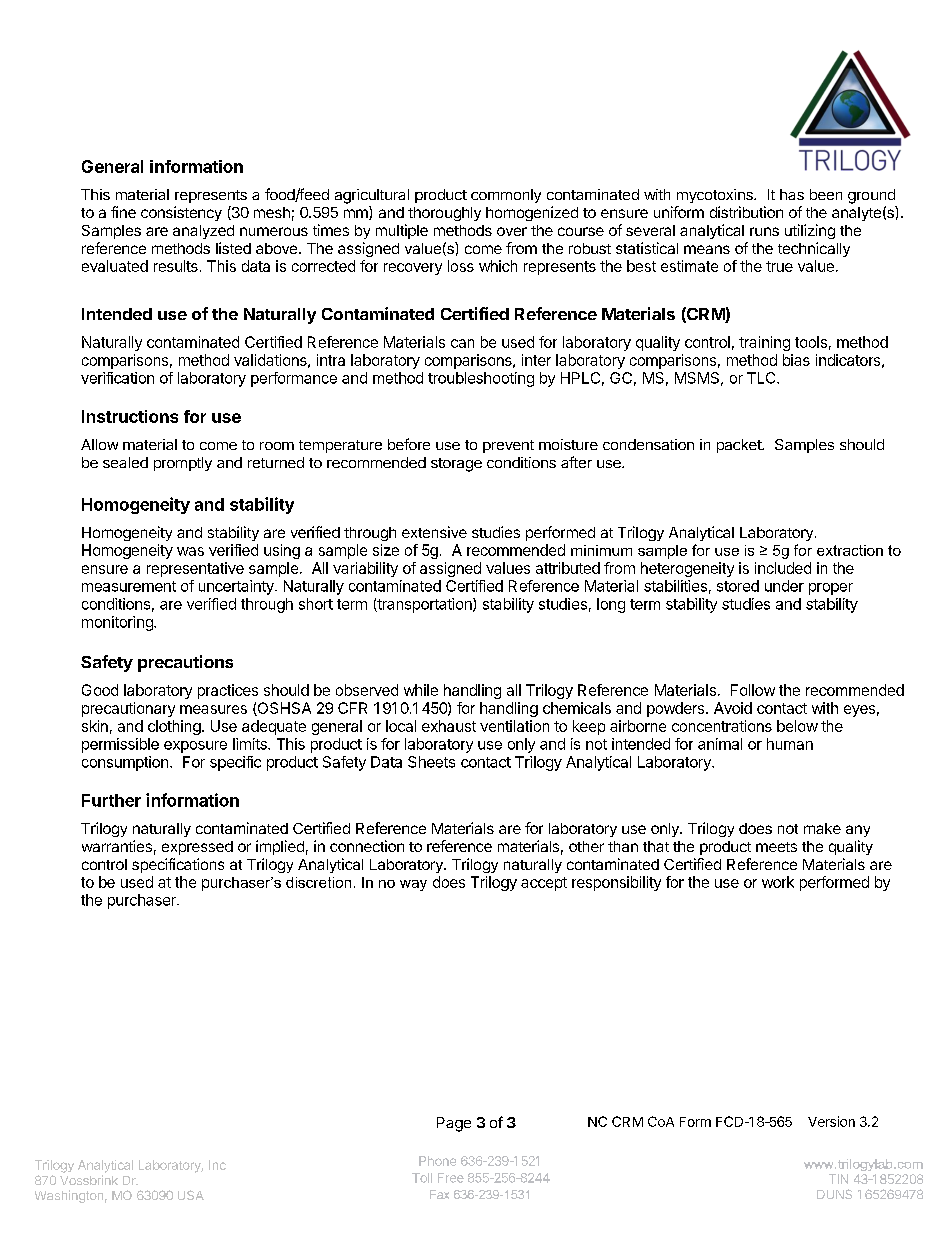 The image size is (952, 1233). I want to click on expressed, so click(197, 848).
